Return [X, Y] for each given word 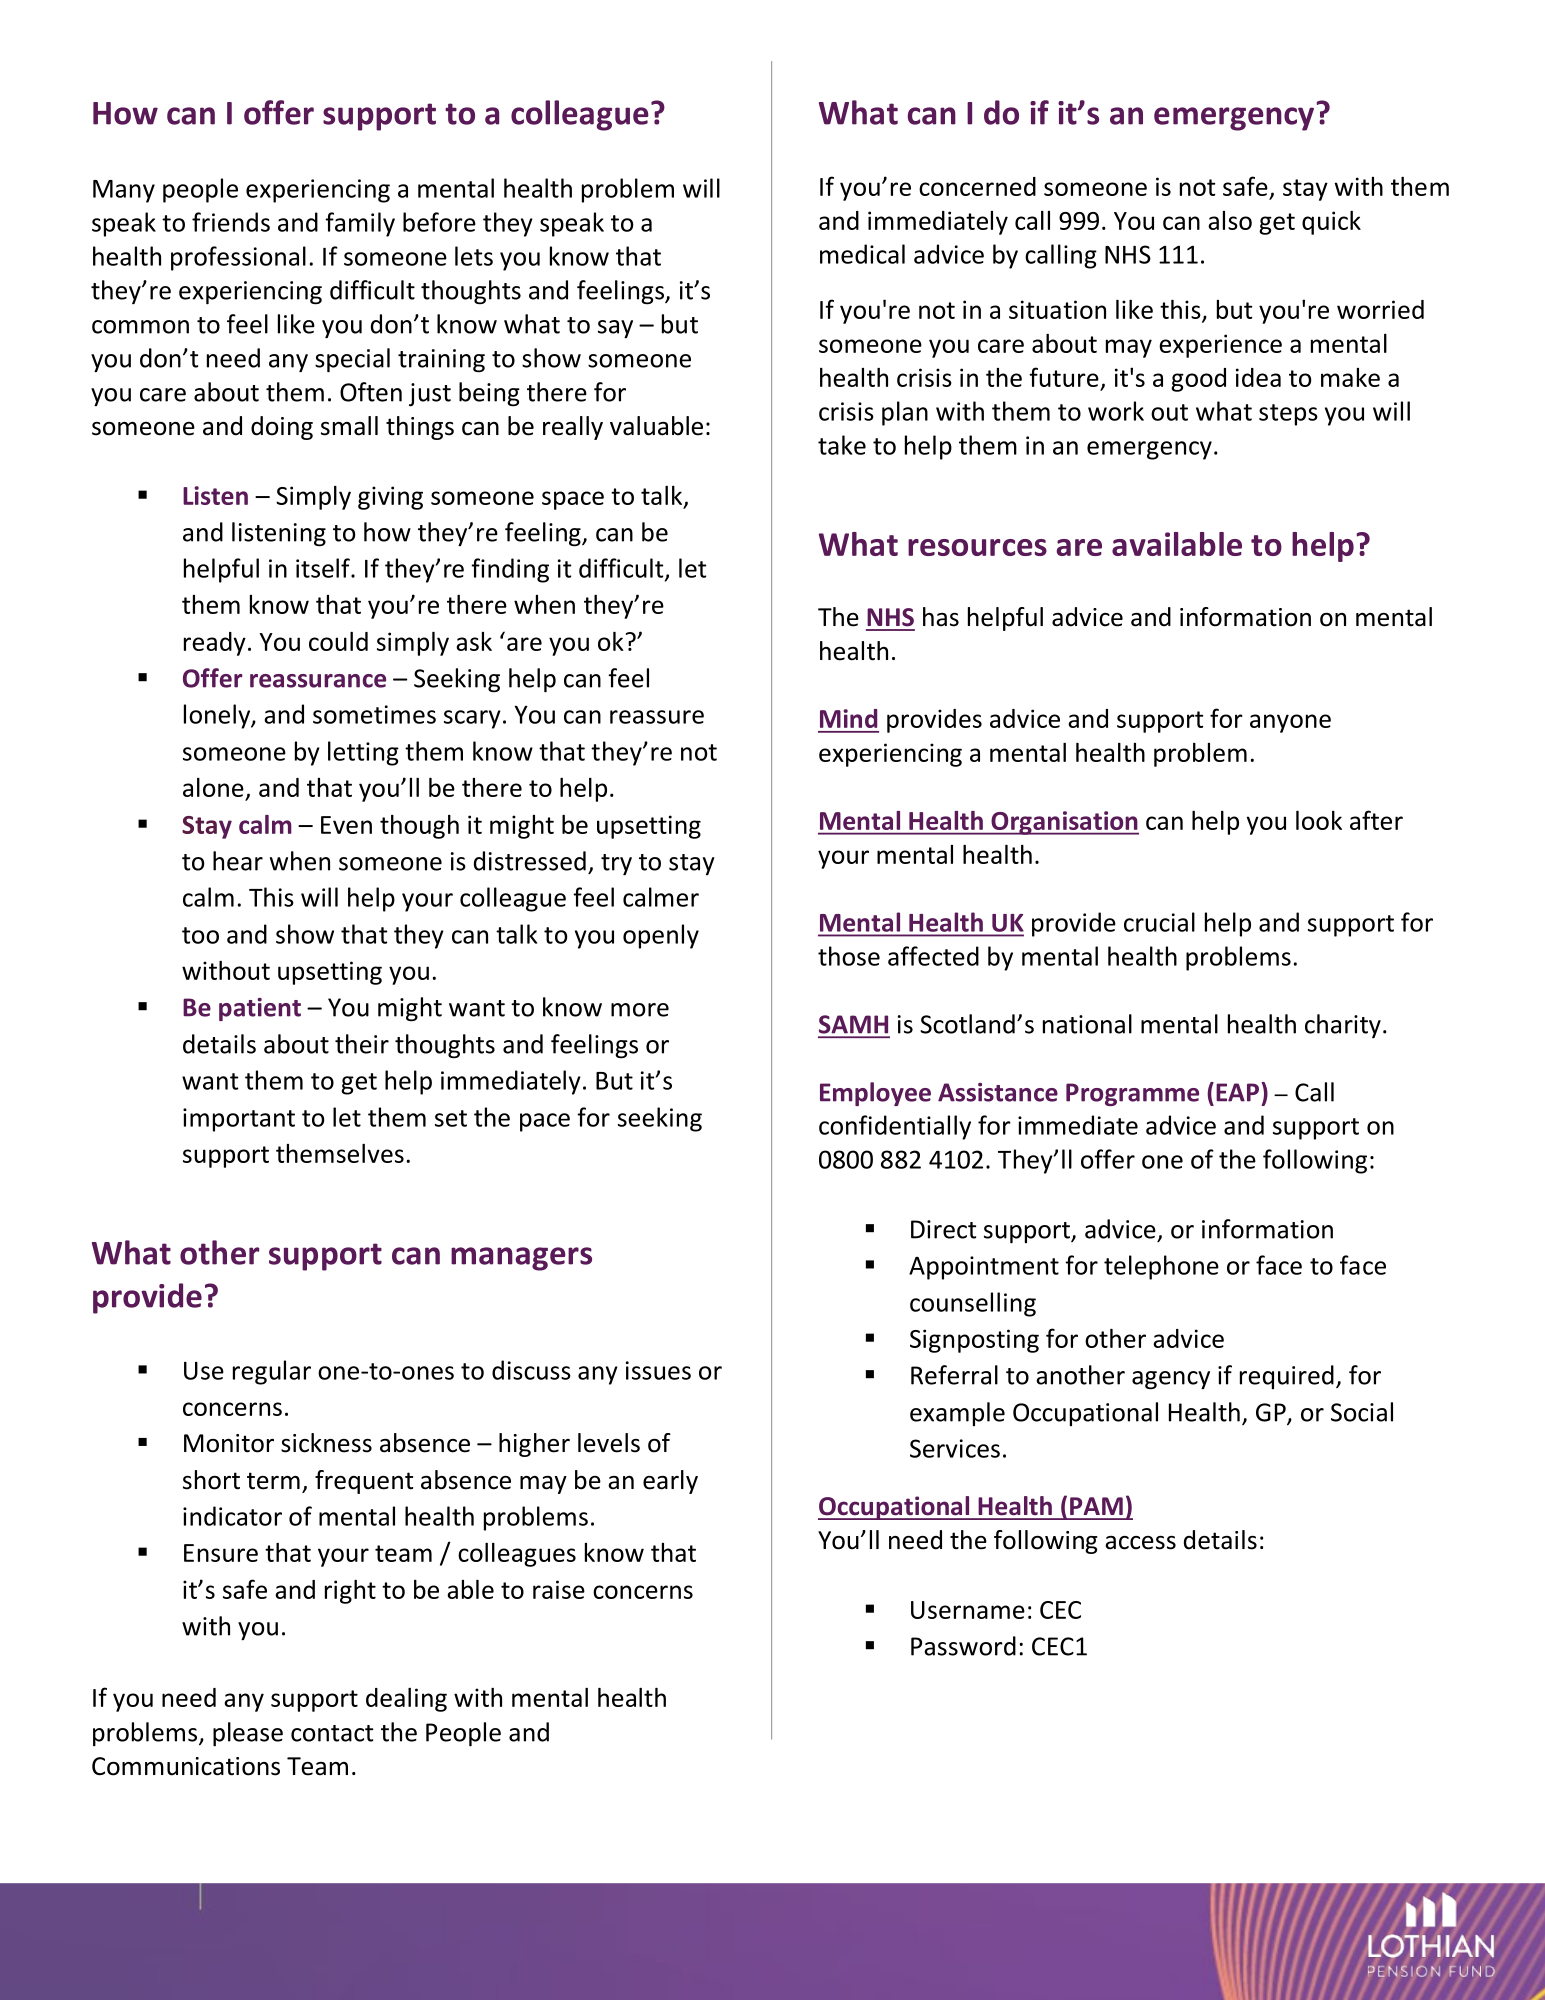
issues [658, 1370]
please [248, 1734]
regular [272, 1372]
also [1230, 220]
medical [862, 254]
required [1287, 1377]
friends [231, 222]
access [1140, 1543]
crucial [1159, 922]
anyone [1290, 723]
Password [963, 1646]
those [849, 956]
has [941, 617]
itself [324, 568]
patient [260, 1009]
